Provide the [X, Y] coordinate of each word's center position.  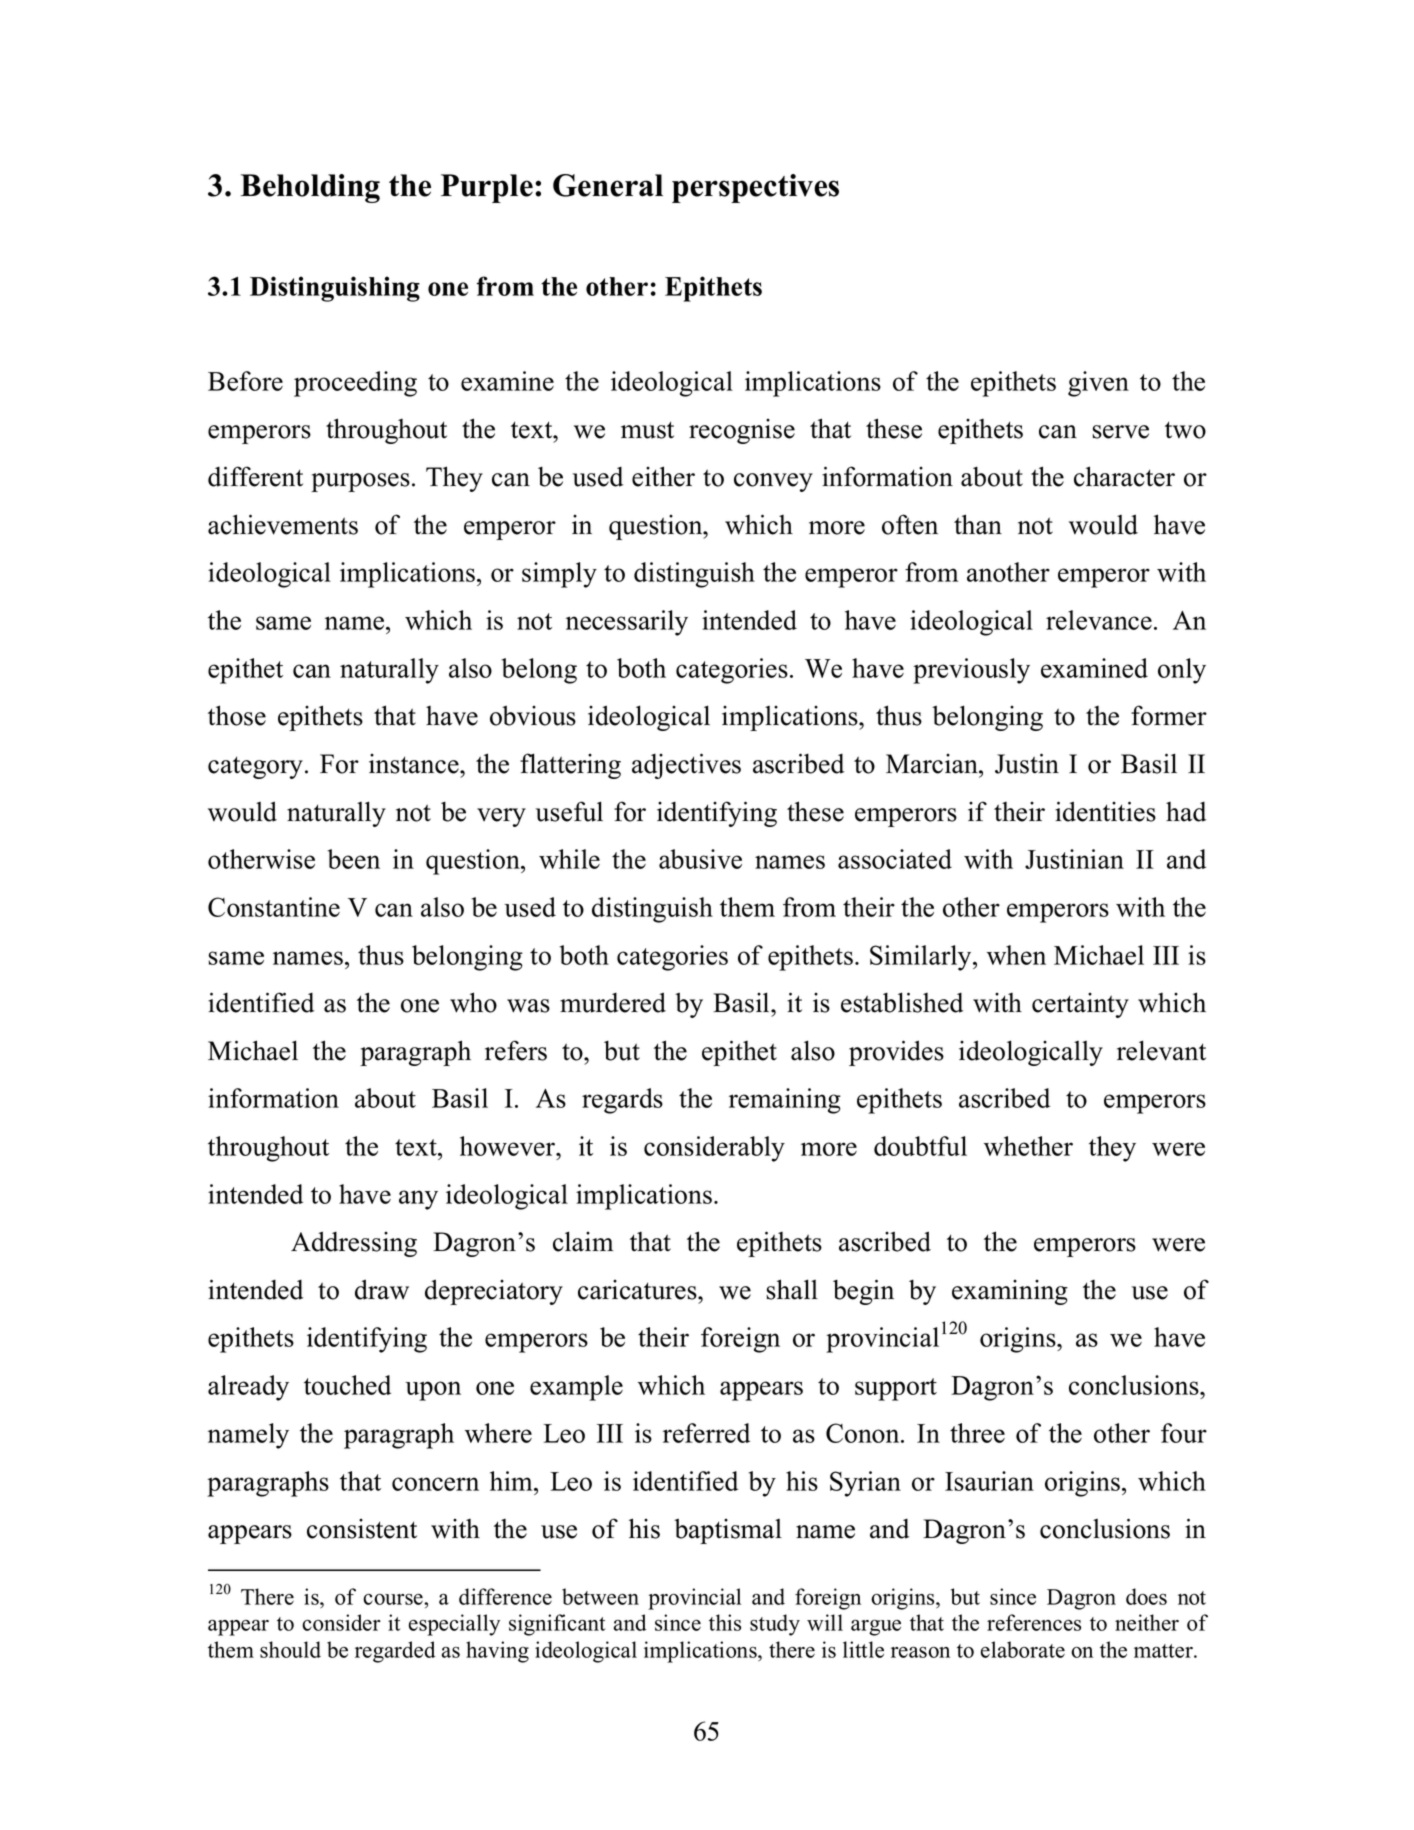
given [1098, 384]
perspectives [755, 188]
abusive [700, 859]
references [1034, 1622]
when [1016, 955]
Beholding [310, 188]
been [353, 859]
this [725, 1622]
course [394, 1599]
